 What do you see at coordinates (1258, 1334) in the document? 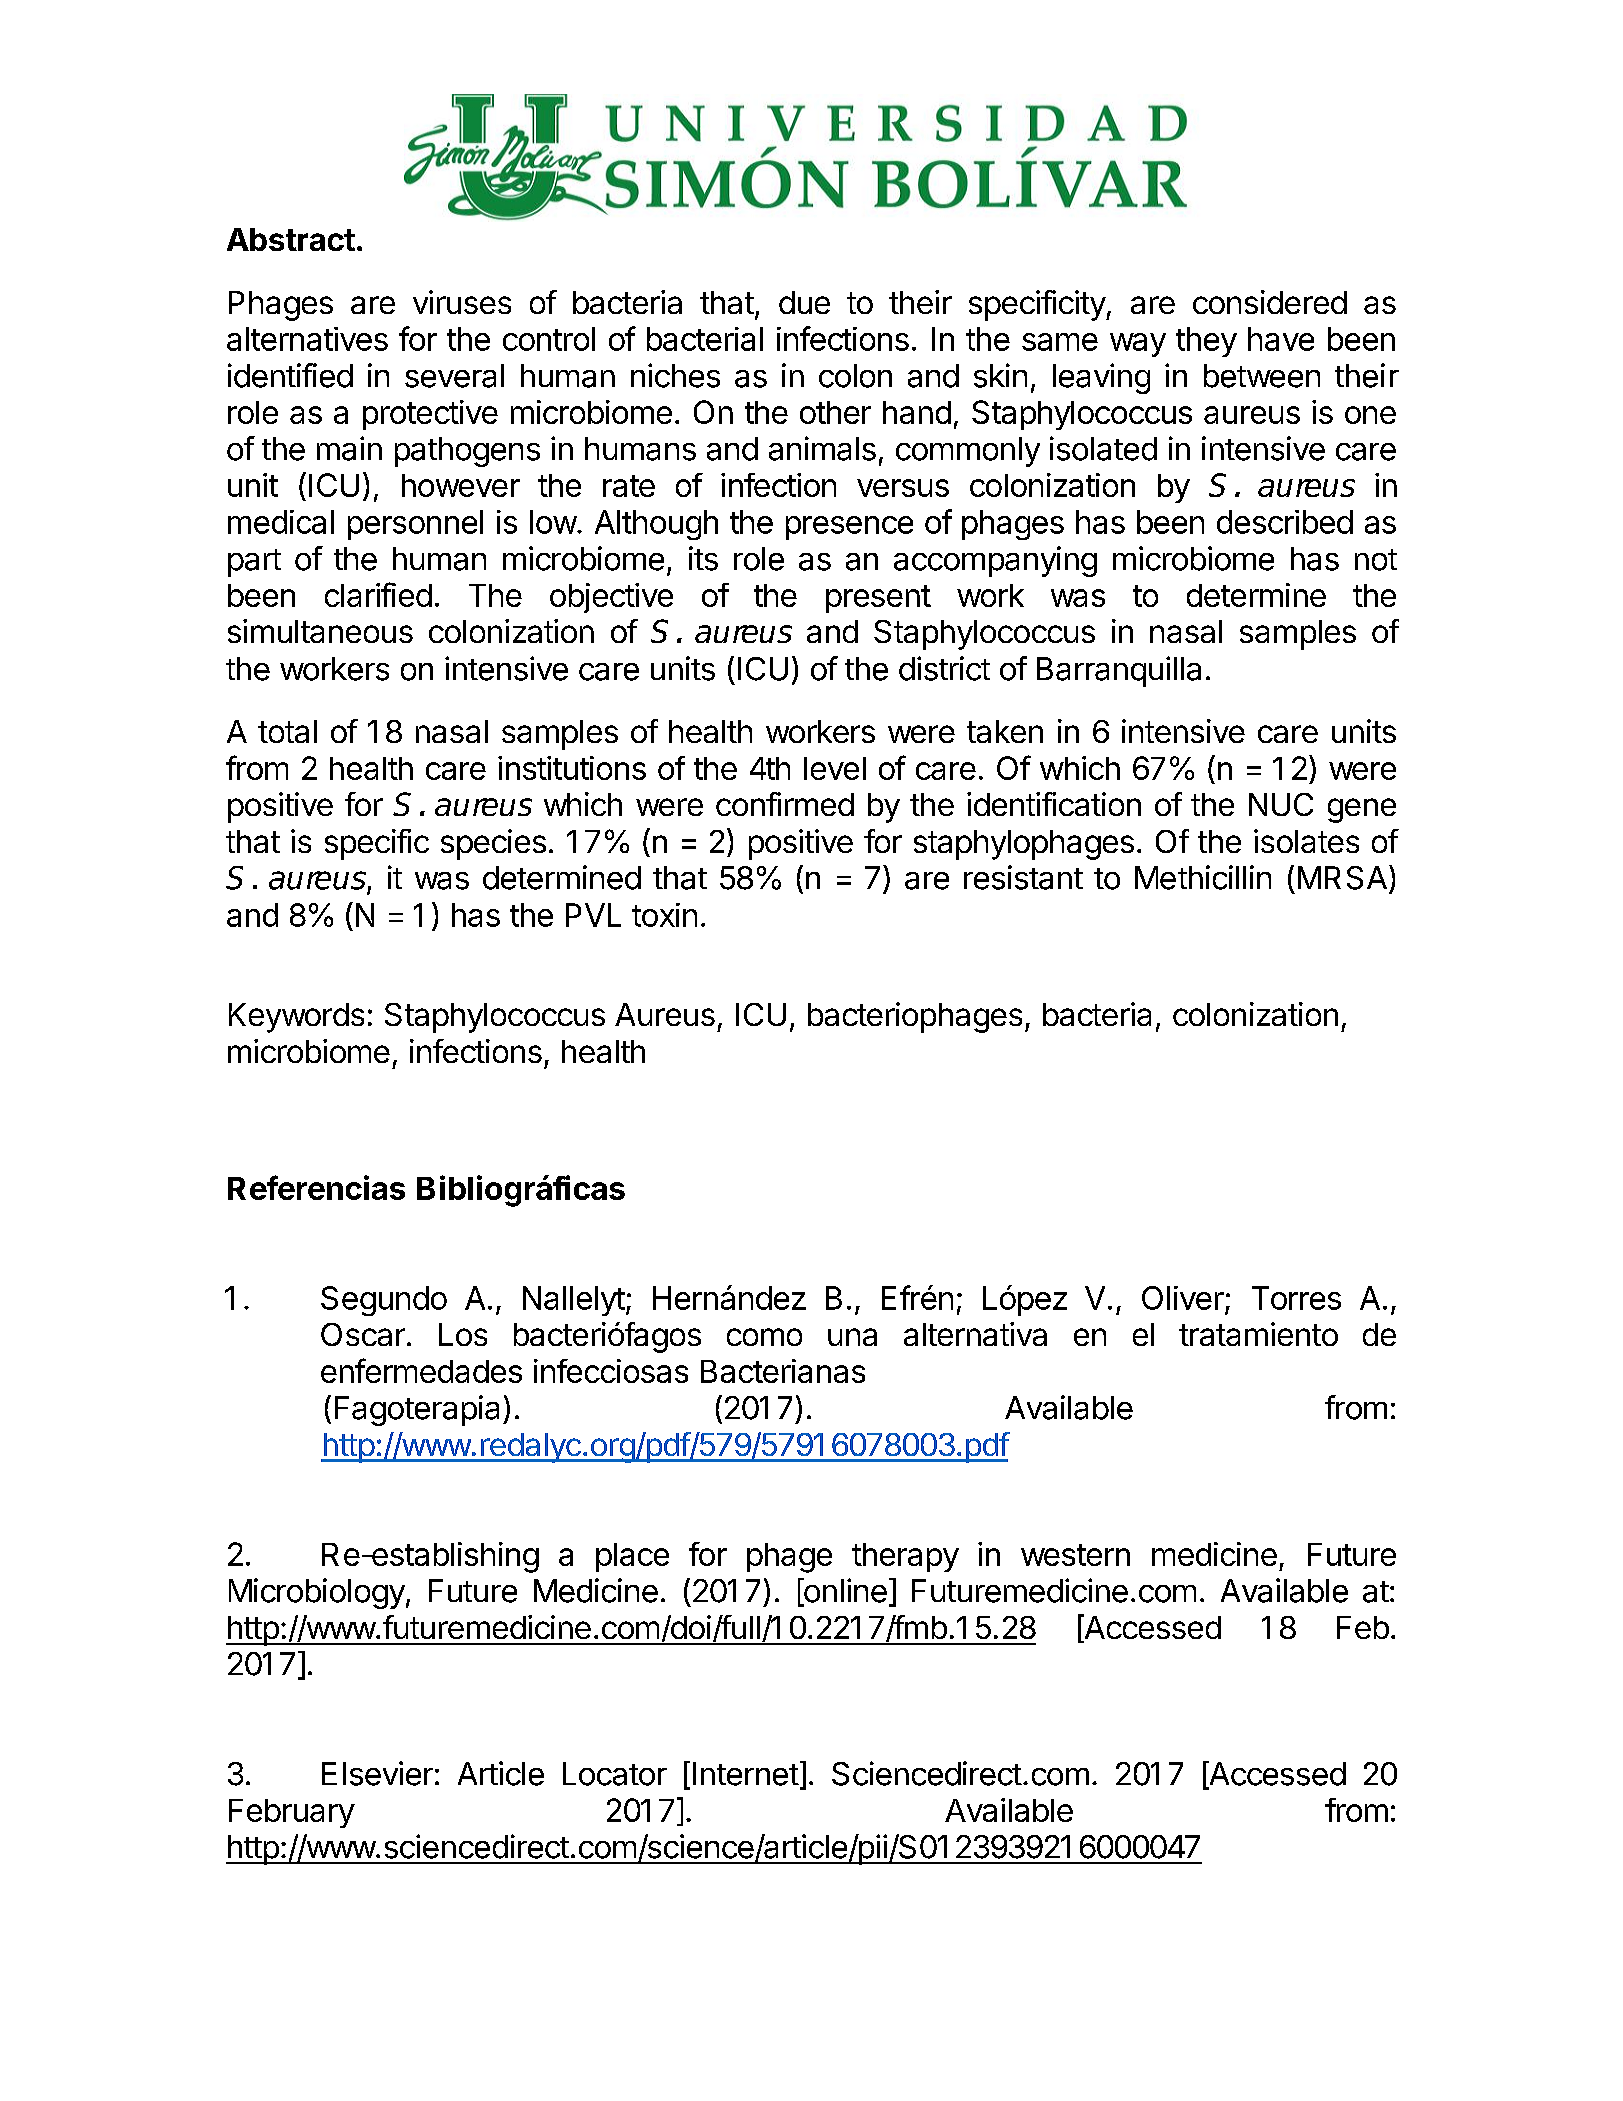
I see `tratamiento` at bounding box center [1258, 1334].
